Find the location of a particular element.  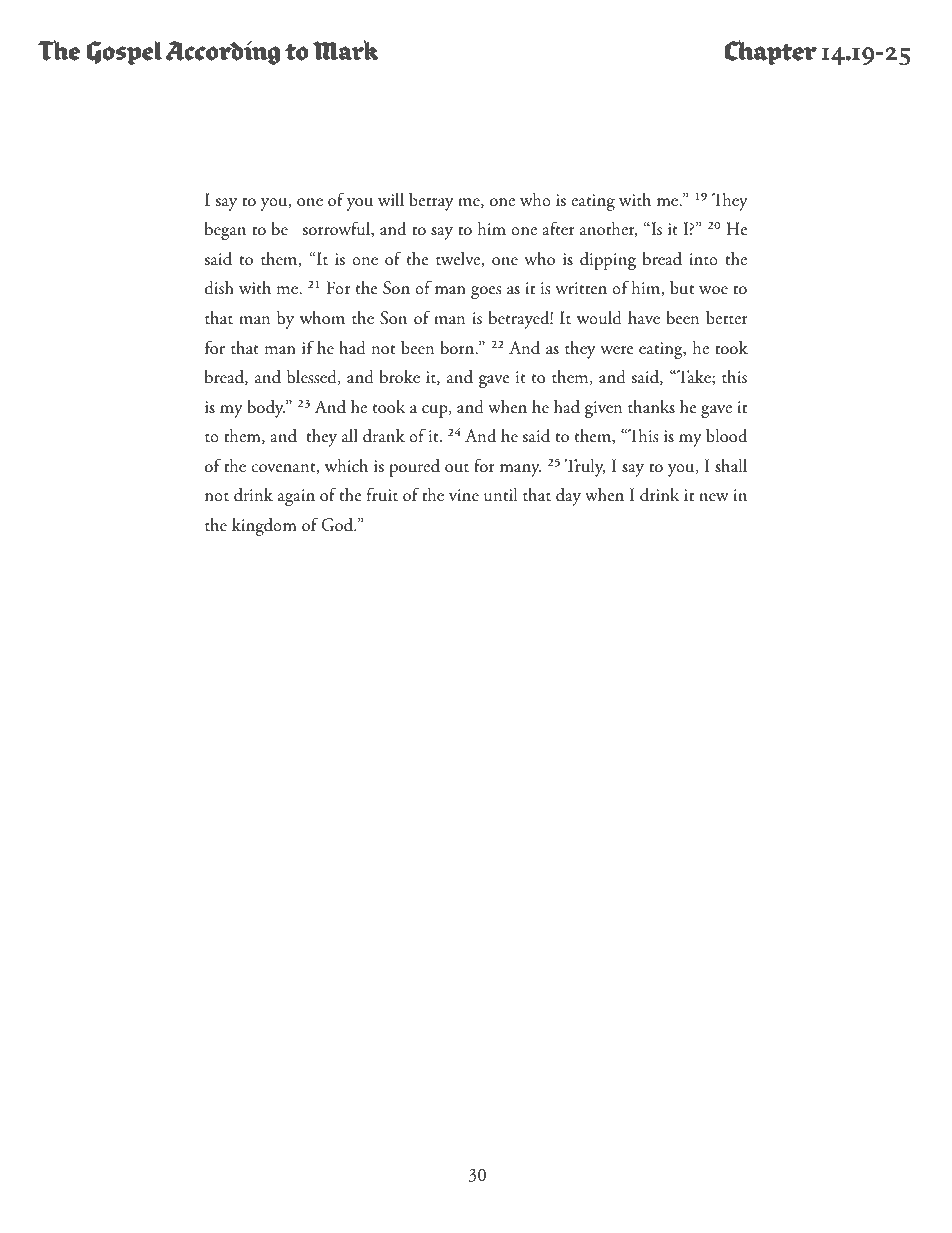

will is located at coordinates (391, 199).
